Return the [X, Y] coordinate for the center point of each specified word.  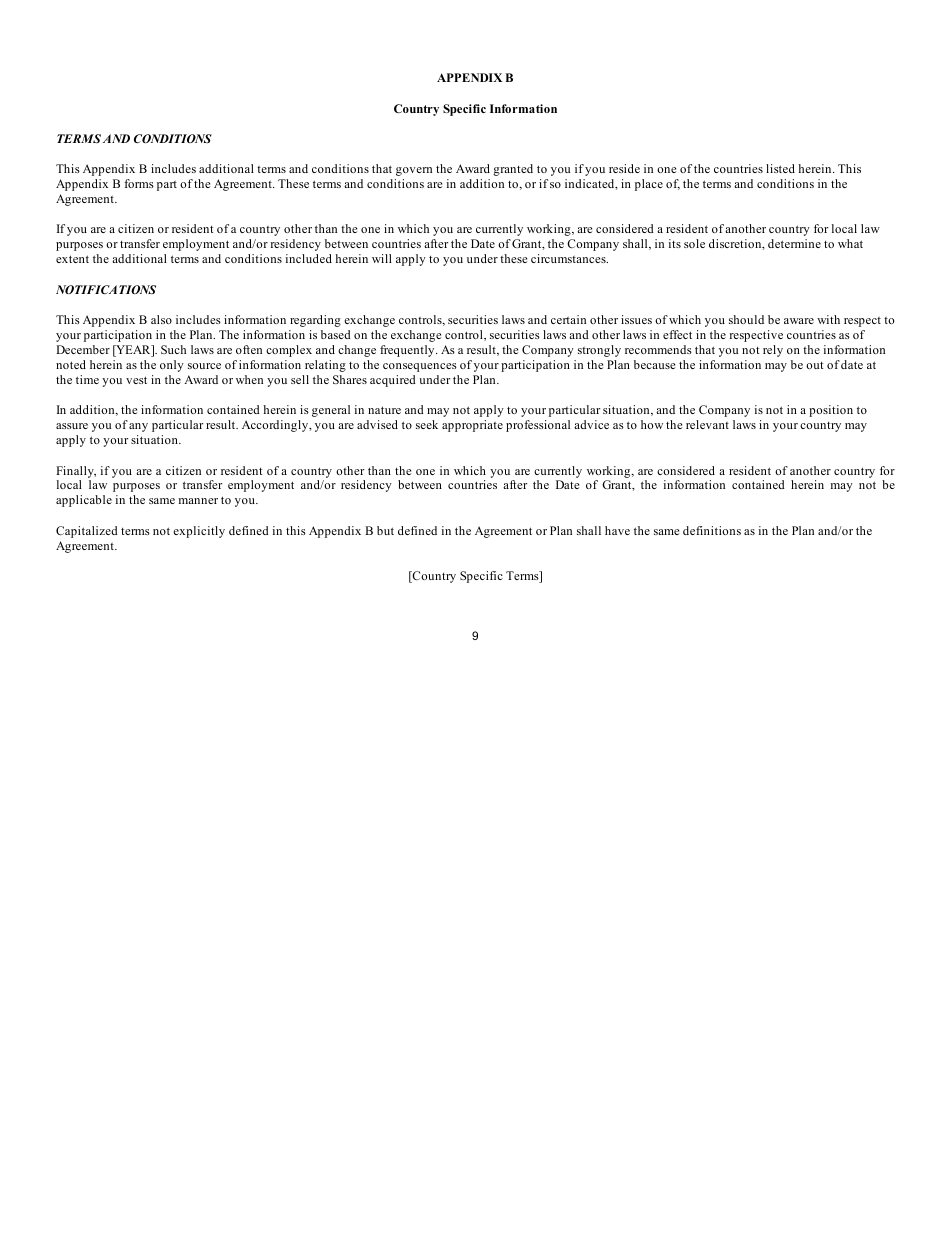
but [385, 530]
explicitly [199, 532]
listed [780, 168]
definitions [712, 530]
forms [139, 183]
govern [414, 171]
